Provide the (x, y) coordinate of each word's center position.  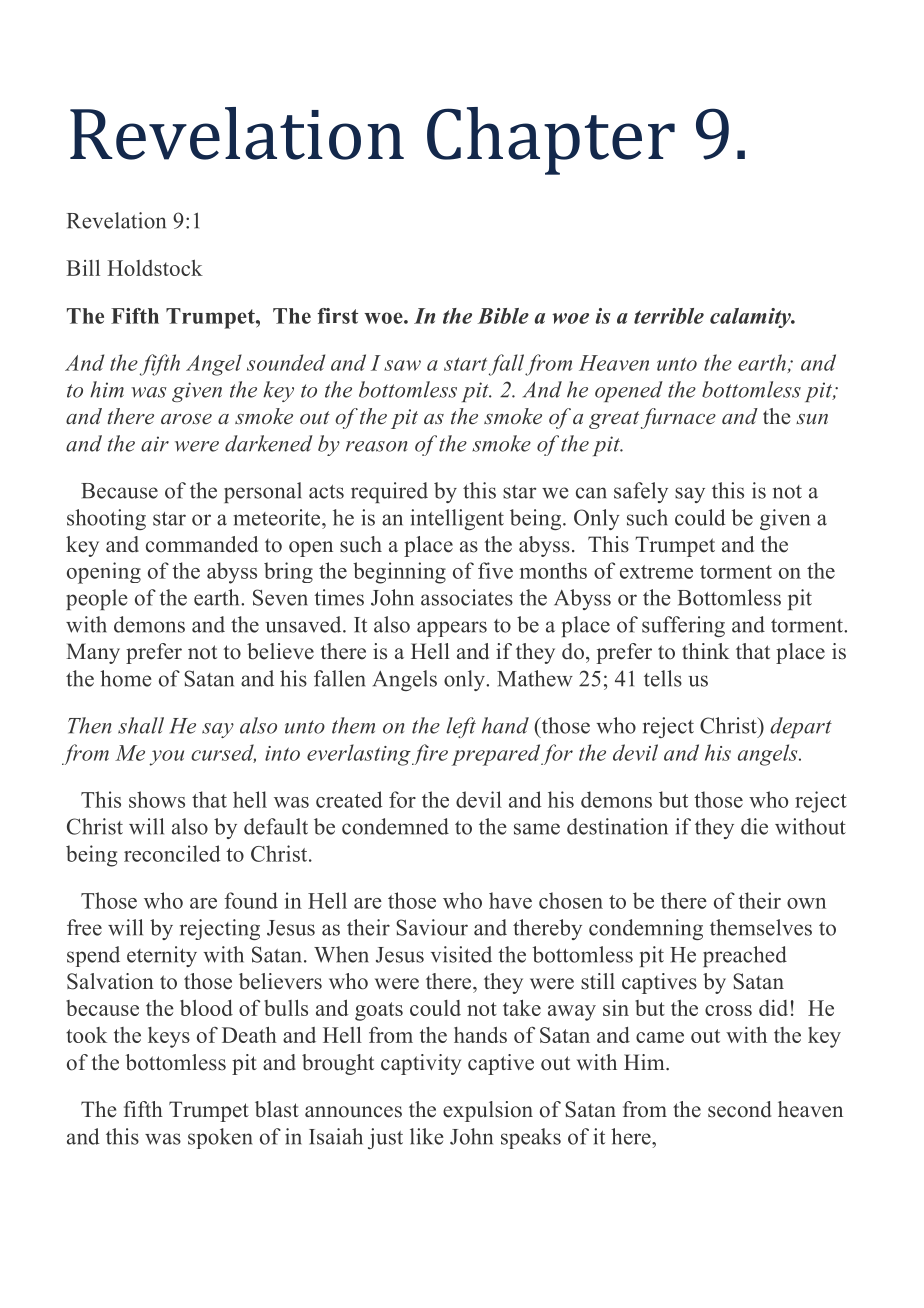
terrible (669, 316)
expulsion (488, 1111)
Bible (503, 316)
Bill (83, 268)
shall (141, 725)
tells (663, 678)
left (461, 727)
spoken (220, 1138)
